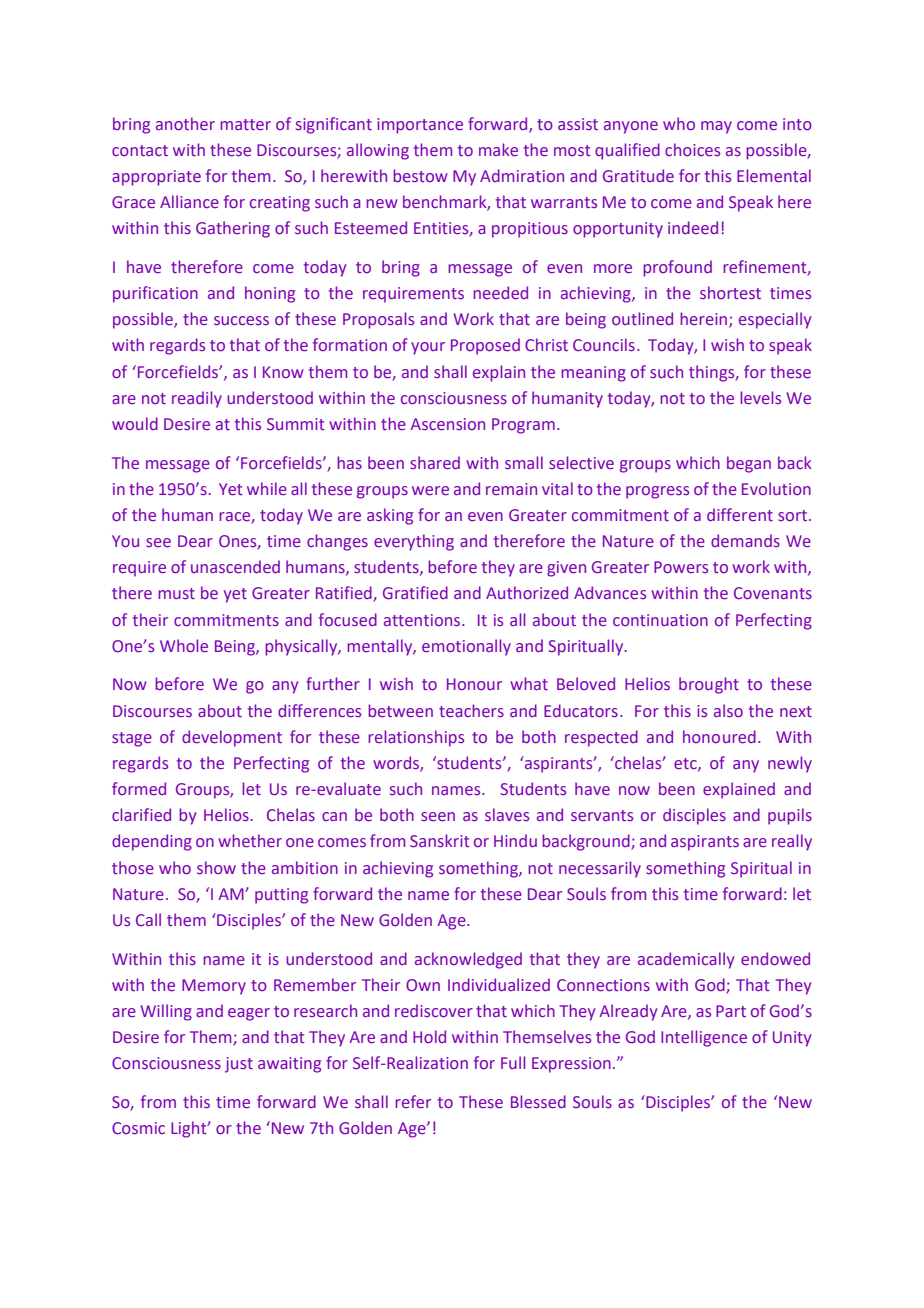 This screenshot has width=924, height=1308. I want to click on while, so click(267, 488).
